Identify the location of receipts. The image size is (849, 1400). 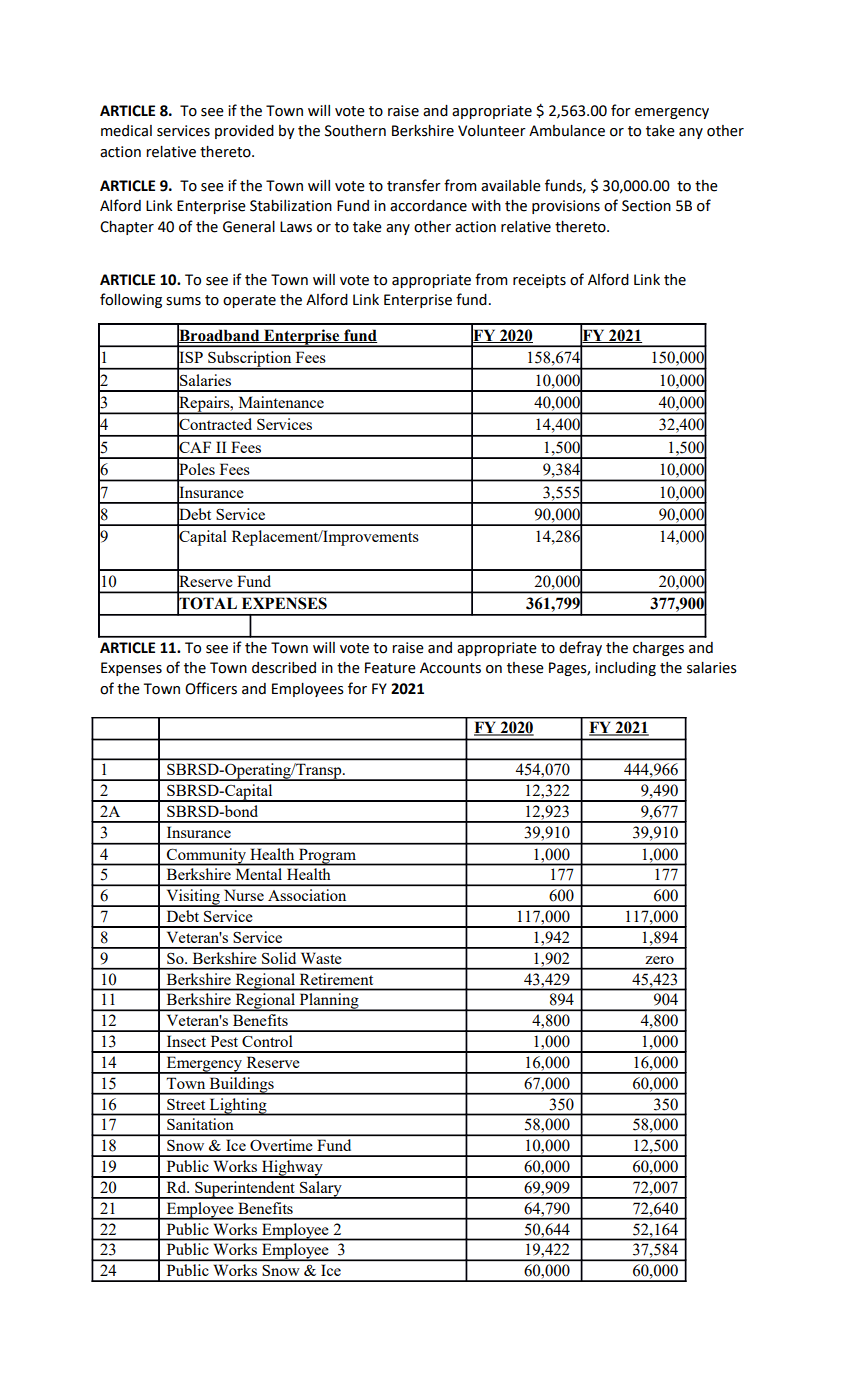
(539, 281).
